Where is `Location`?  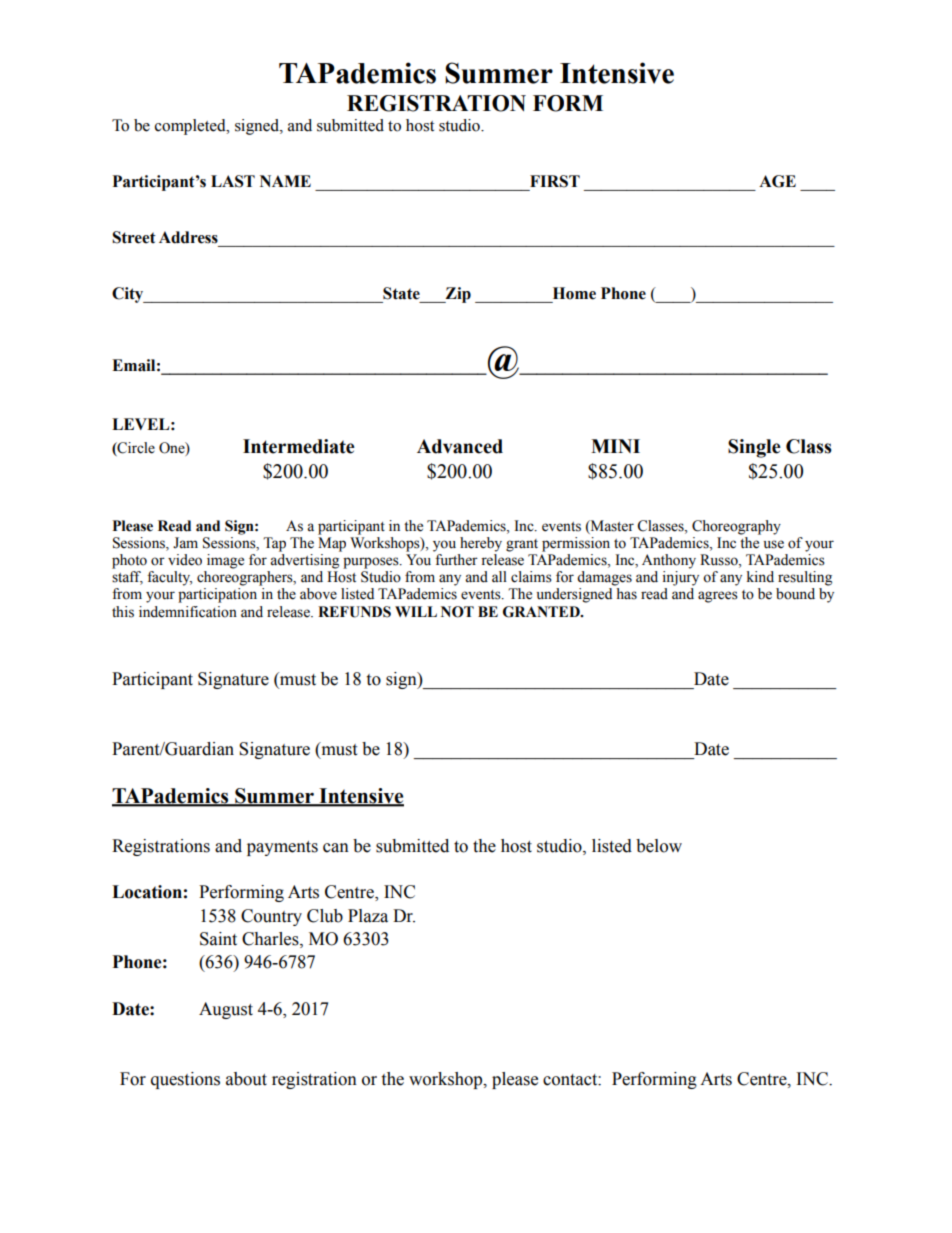
Location is located at coordinates (147, 892).
